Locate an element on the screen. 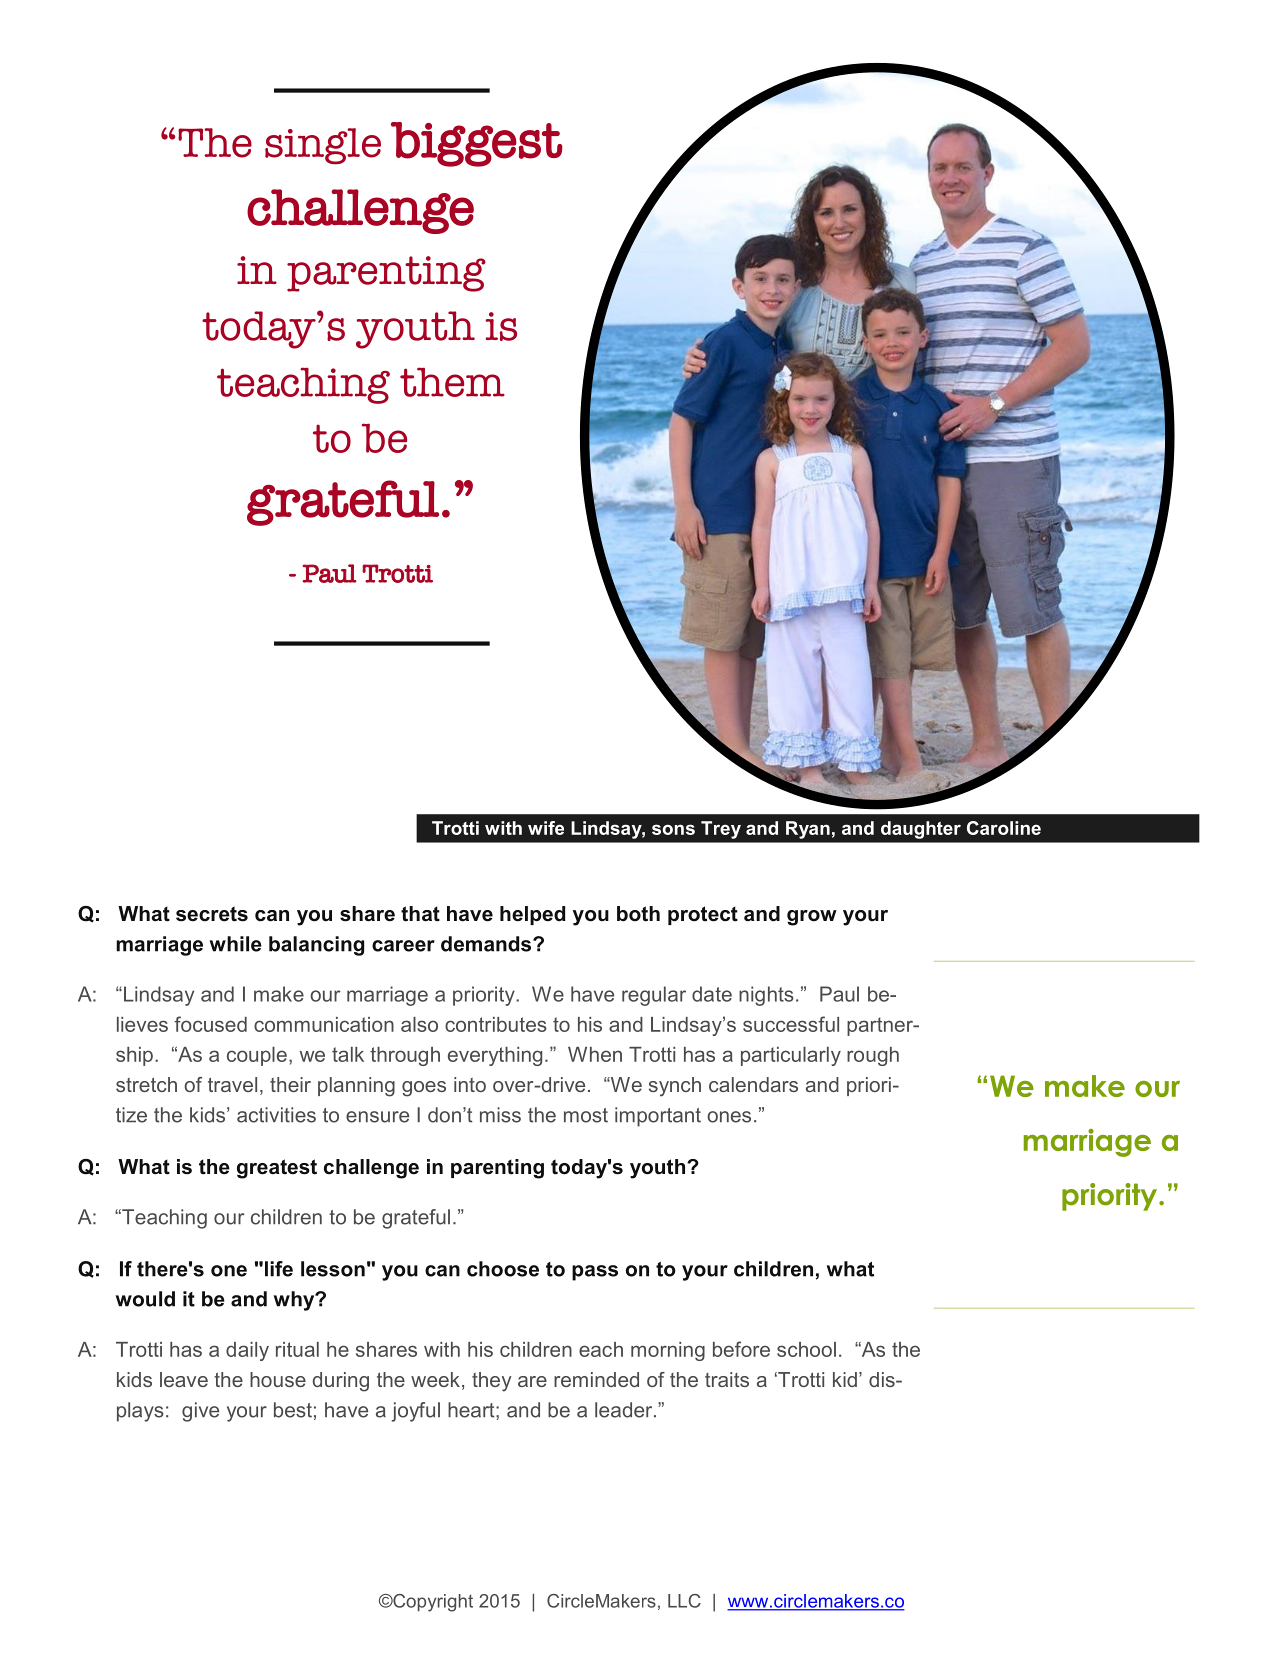 This screenshot has height=1661, width=1283. them is located at coordinates (452, 382).
